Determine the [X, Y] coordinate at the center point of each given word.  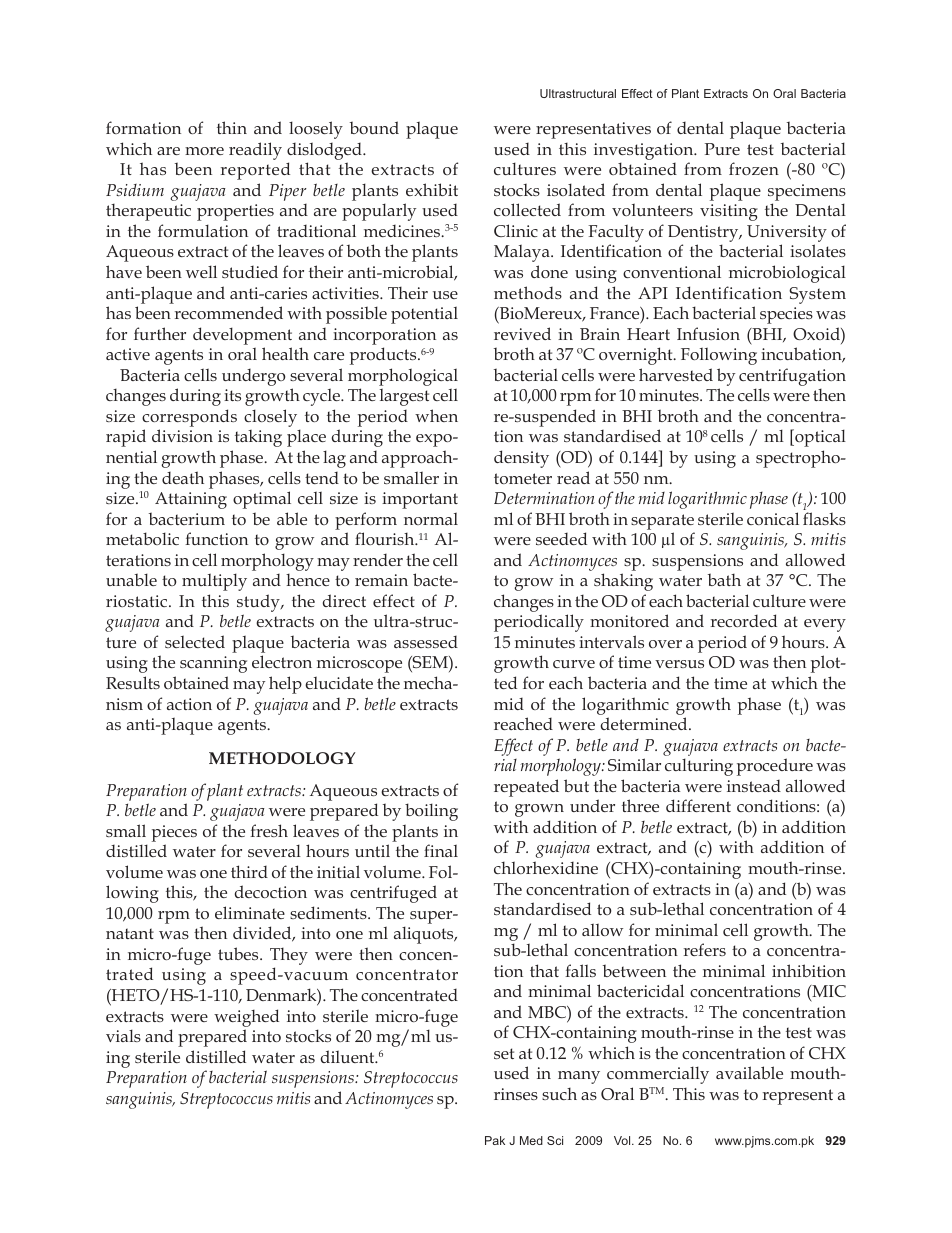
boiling [431, 812]
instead [754, 785]
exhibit [432, 189]
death [183, 477]
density [521, 459]
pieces [174, 833]
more [204, 151]
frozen [754, 168]
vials [123, 1035]
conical [773, 518]
